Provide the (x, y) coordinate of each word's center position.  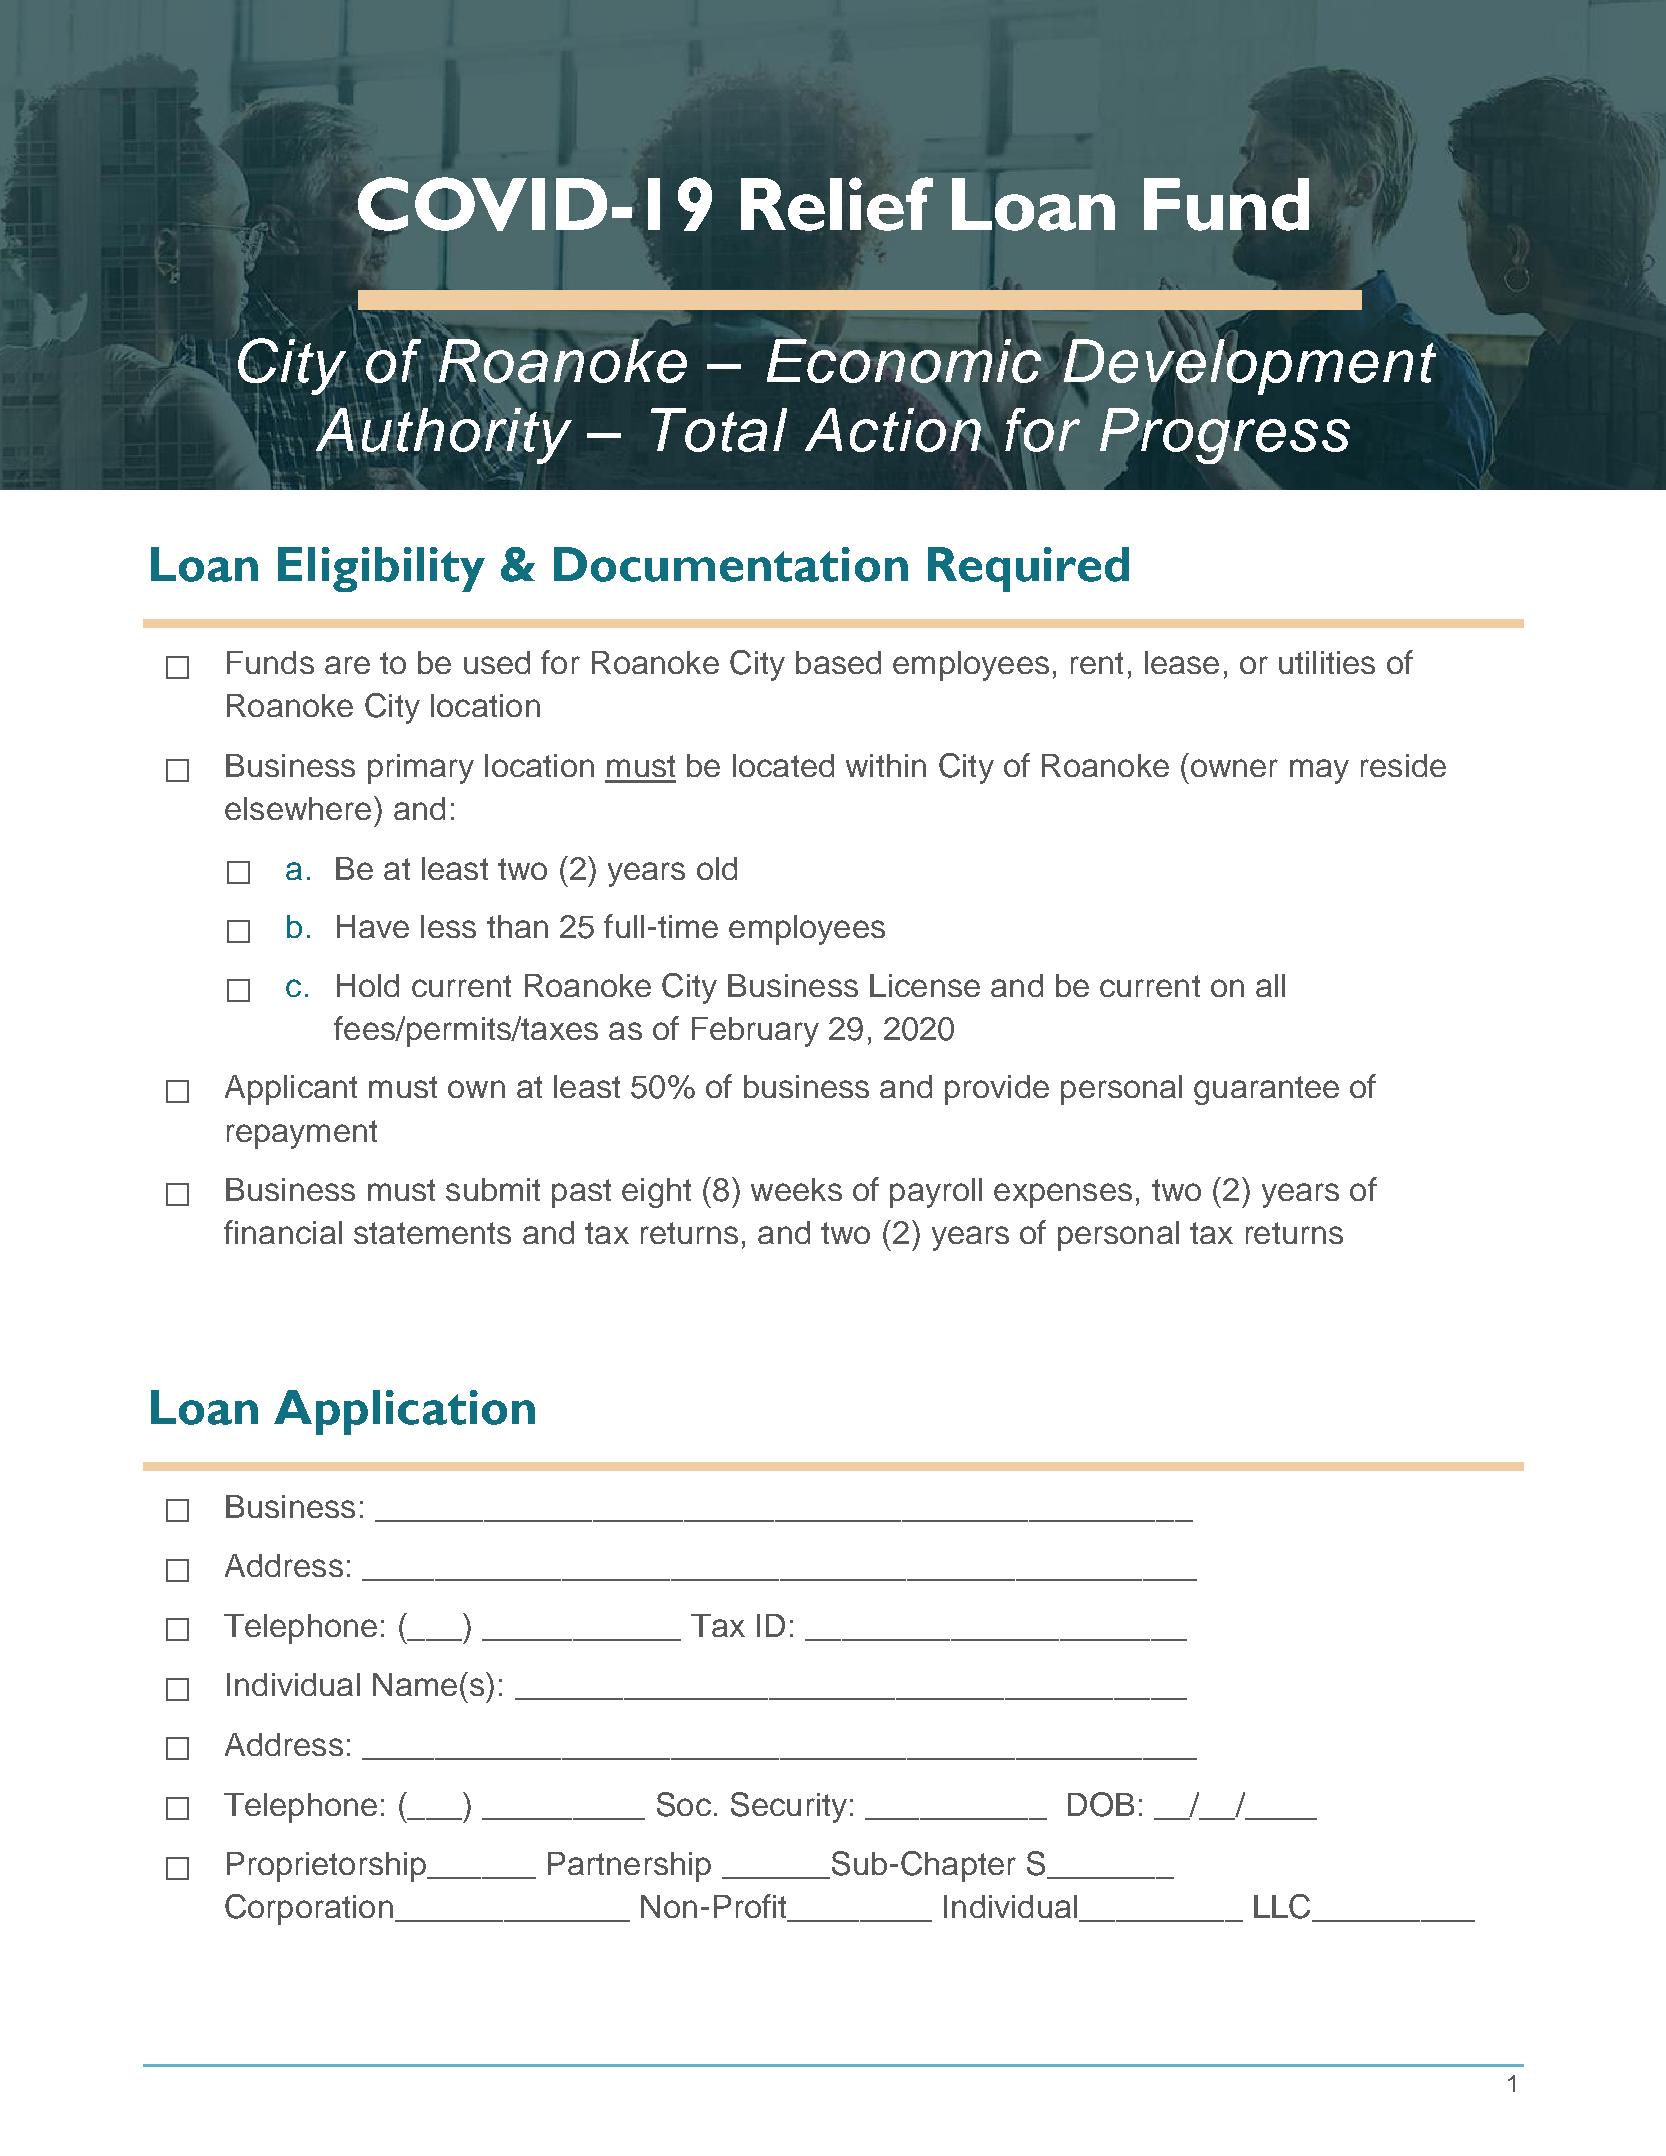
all (1270, 985)
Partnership (629, 1867)
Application (404, 1412)
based (838, 662)
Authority (444, 435)
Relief (837, 204)
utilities (1327, 662)
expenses (1063, 1195)
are (347, 665)
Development (1248, 367)
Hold (368, 985)
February (755, 1032)
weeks (796, 1189)
